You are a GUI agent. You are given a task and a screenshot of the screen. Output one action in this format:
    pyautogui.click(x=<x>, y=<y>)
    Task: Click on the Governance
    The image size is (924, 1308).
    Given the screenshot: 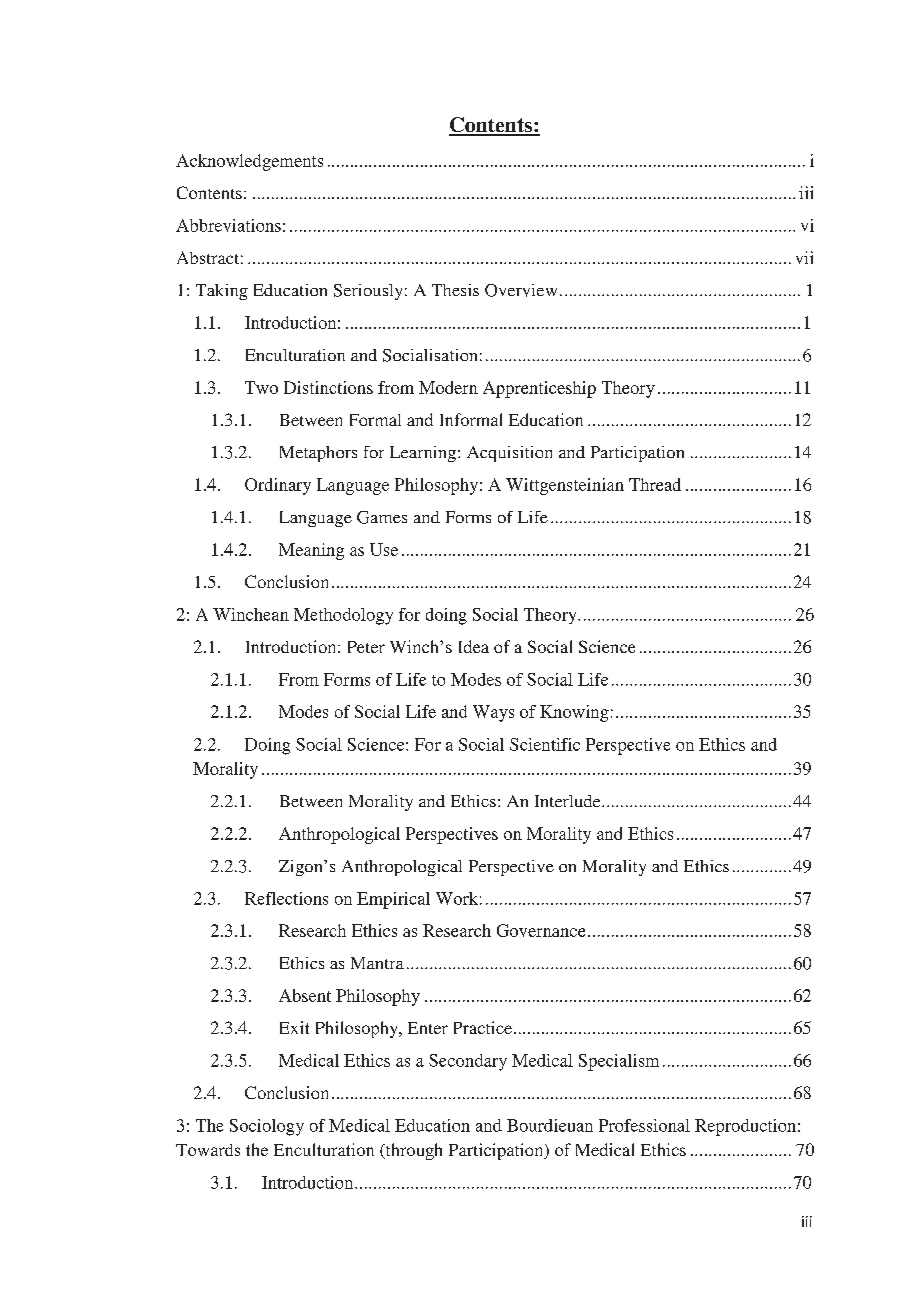 What is the action you would take?
    pyautogui.click(x=541, y=930)
